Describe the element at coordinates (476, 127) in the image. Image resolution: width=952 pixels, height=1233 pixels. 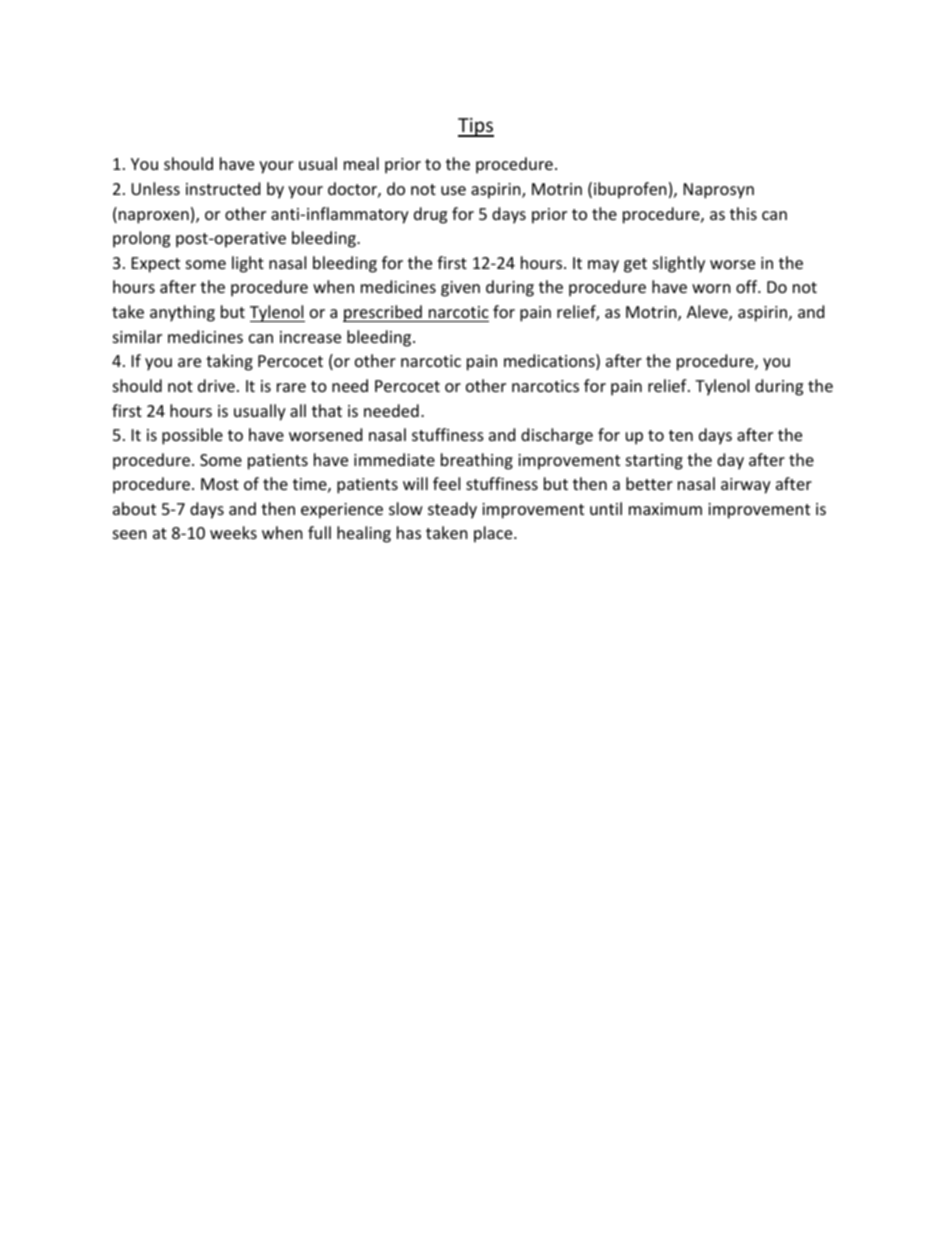
I see `Tips` at that location.
